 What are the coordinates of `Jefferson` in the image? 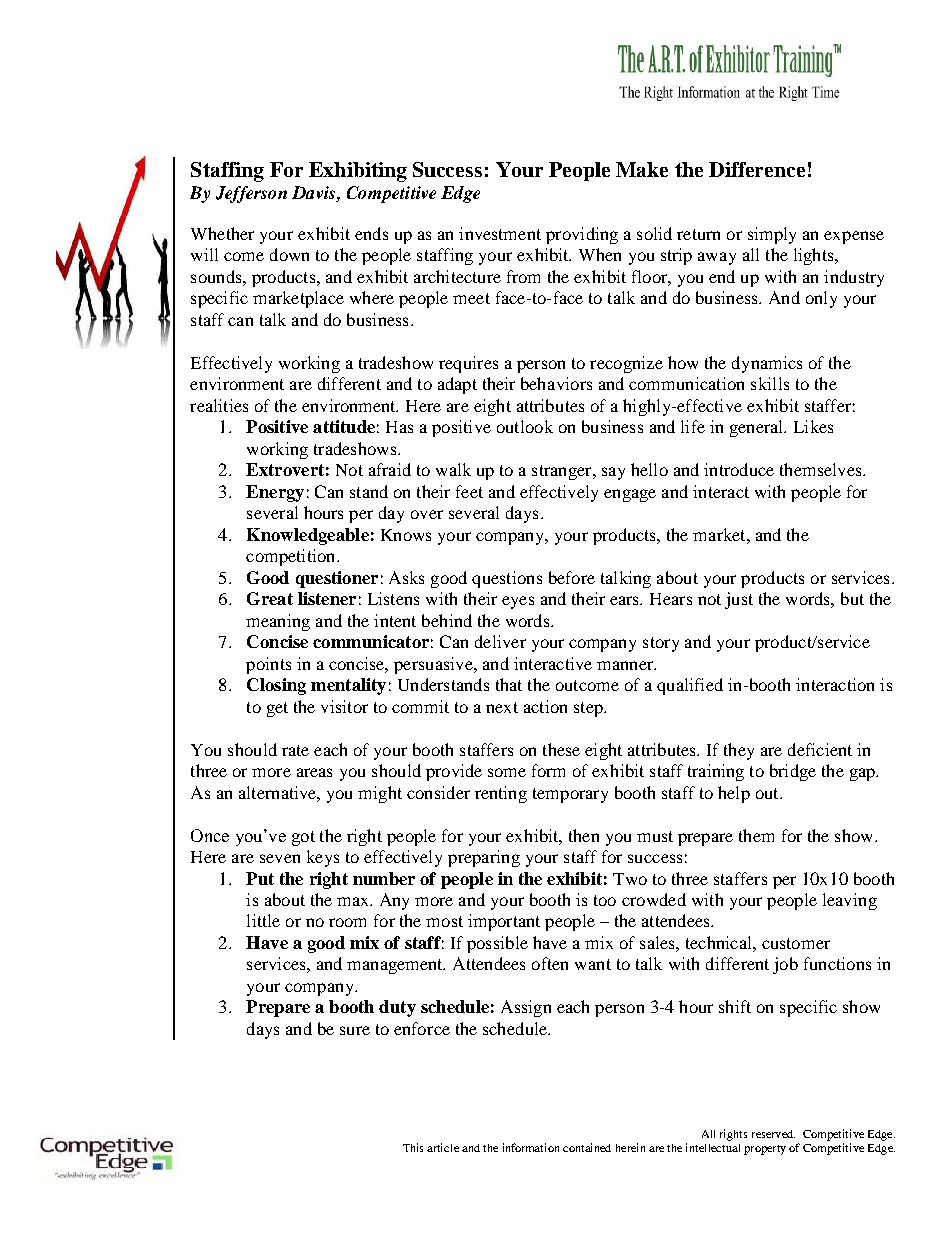 It's located at (251, 194).
